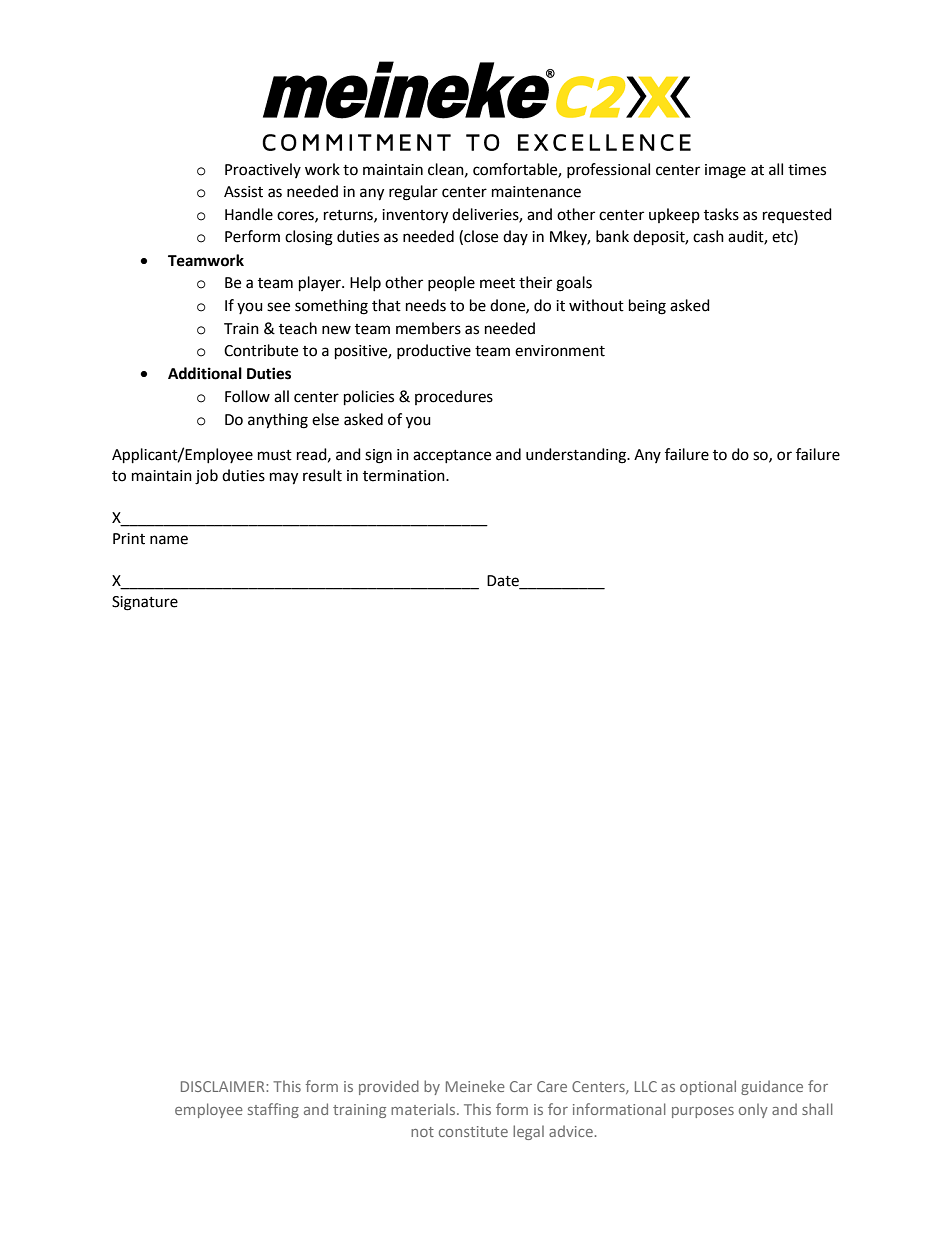 This image has width=952, height=1233. What do you see at coordinates (721, 214) in the image?
I see `tasks` at bounding box center [721, 214].
